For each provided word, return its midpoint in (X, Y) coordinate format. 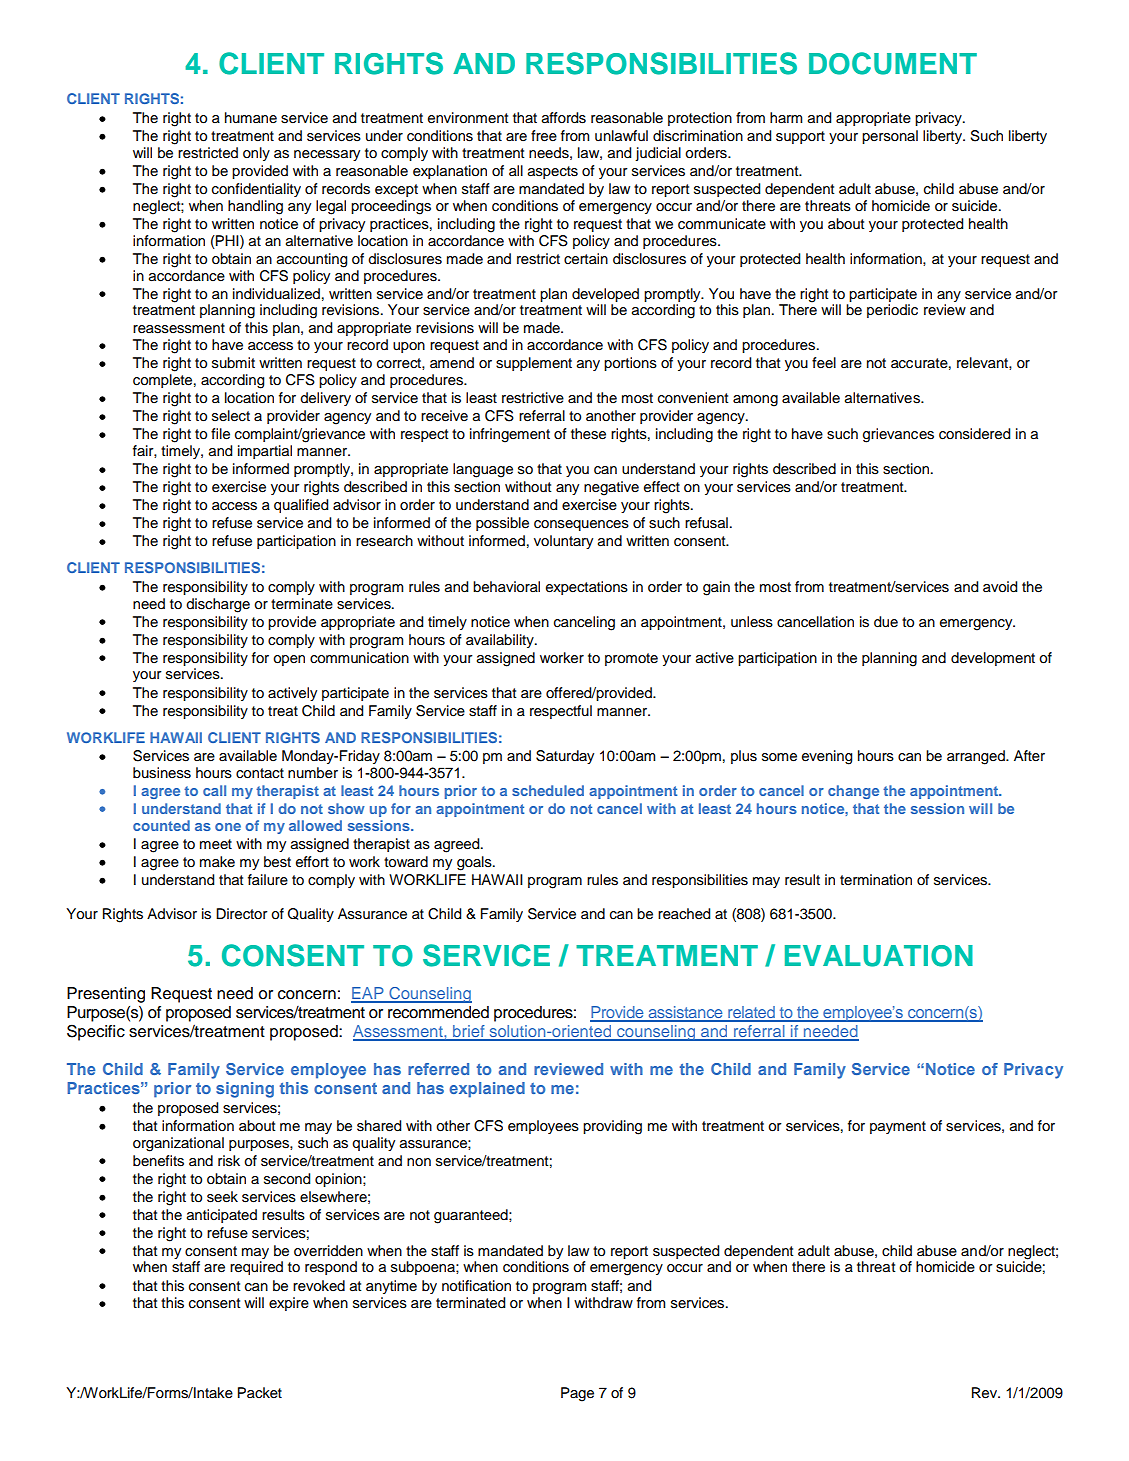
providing (612, 1127)
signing (245, 1090)
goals (475, 863)
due (886, 622)
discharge (218, 605)
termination (876, 880)
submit (233, 363)
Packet (260, 1393)
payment (898, 1127)
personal (890, 137)
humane (251, 117)
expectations (587, 588)
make (217, 861)
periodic (892, 311)
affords (564, 118)
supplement (534, 364)
